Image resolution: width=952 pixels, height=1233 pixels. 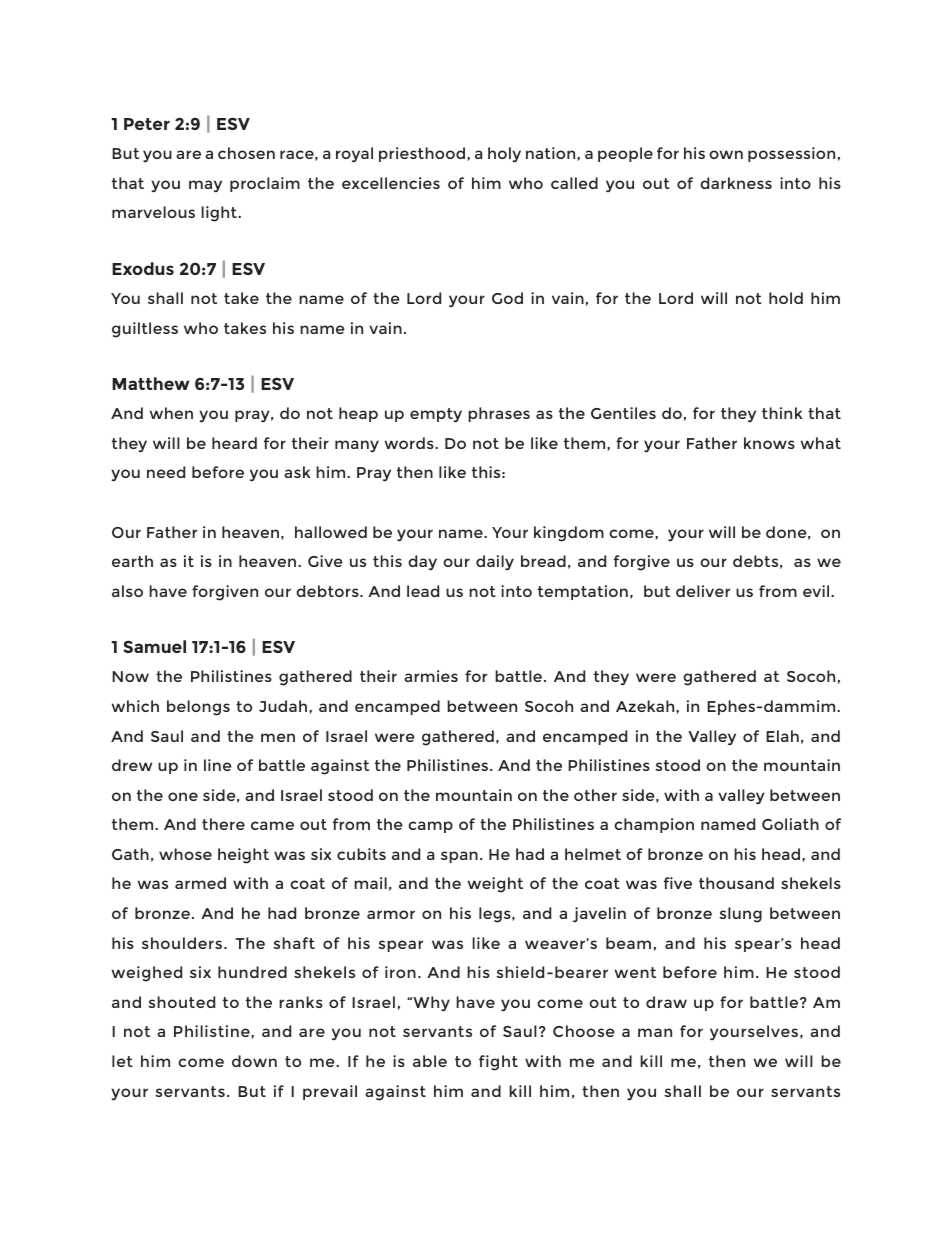 I want to click on line, so click(x=217, y=765).
